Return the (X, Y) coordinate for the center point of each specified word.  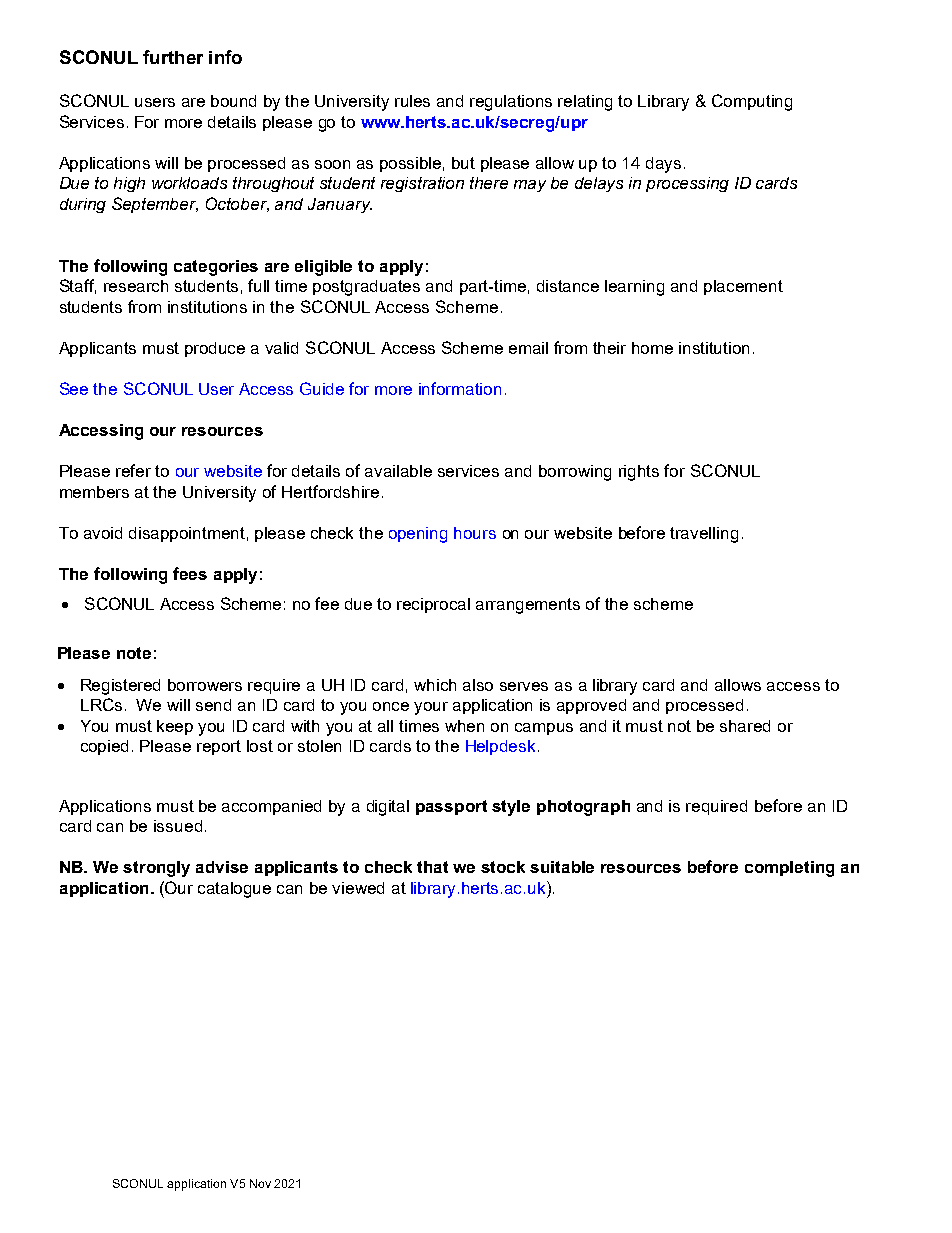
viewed (358, 888)
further (173, 57)
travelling (704, 535)
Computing (752, 102)
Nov (260, 1183)
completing (789, 869)
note (134, 653)
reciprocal (433, 605)
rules (412, 101)
